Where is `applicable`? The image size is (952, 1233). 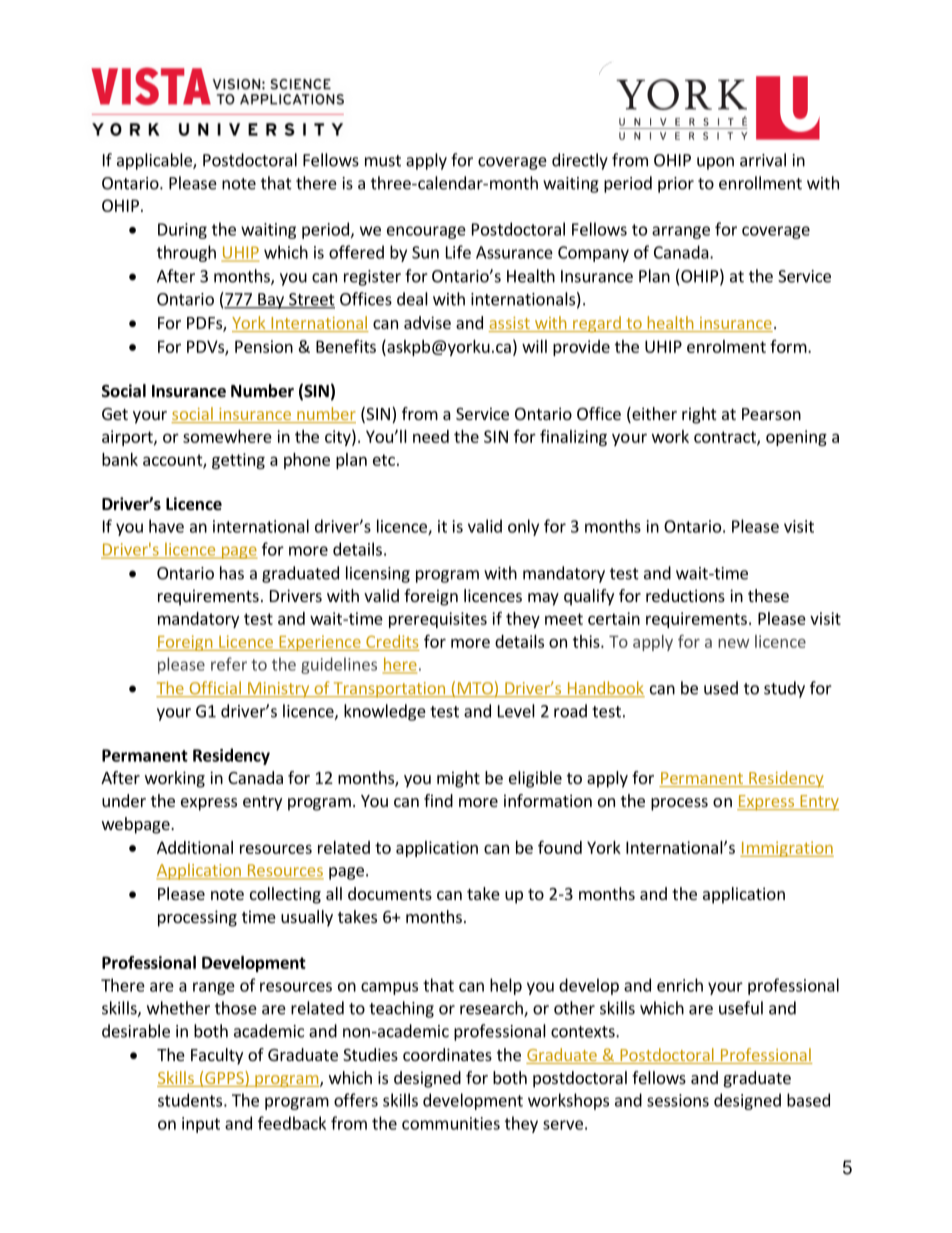 applicable is located at coordinates (155, 161).
